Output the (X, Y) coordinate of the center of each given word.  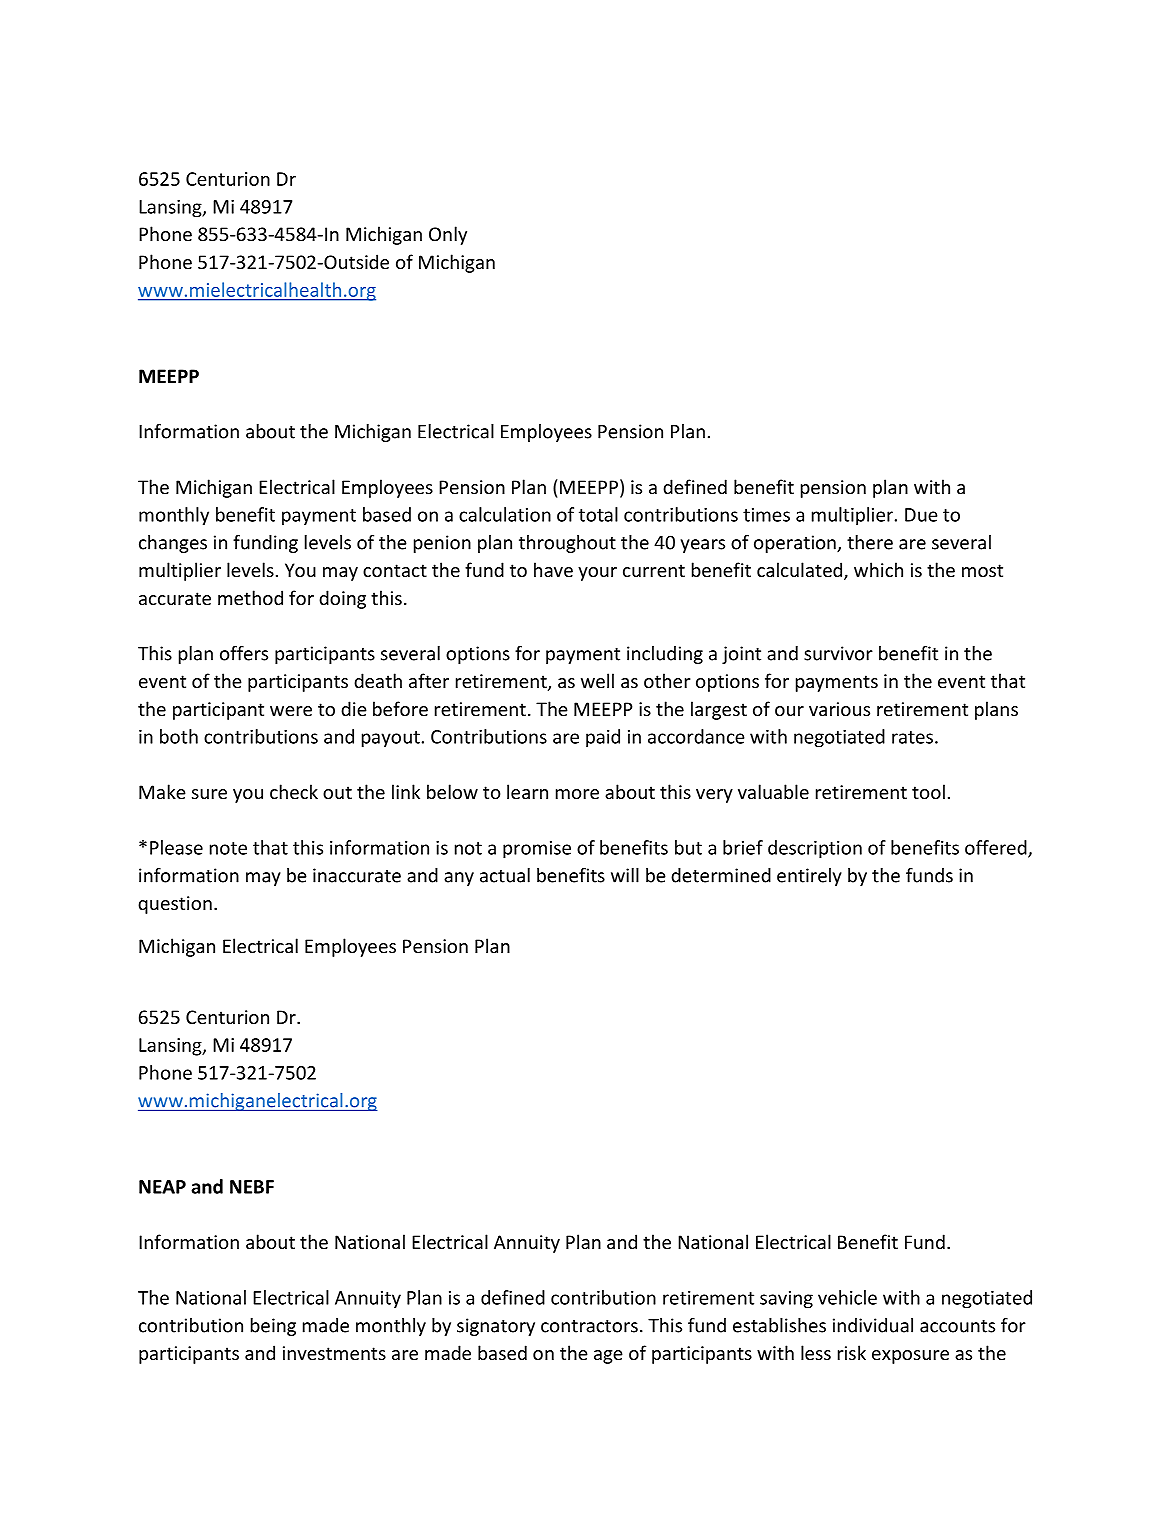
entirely (809, 877)
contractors (589, 1326)
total (598, 514)
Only (448, 235)
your (597, 574)
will (625, 875)
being (273, 1327)
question (175, 905)
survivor (838, 653)
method (250, 597)
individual (873, 1325)
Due (921, 515)
